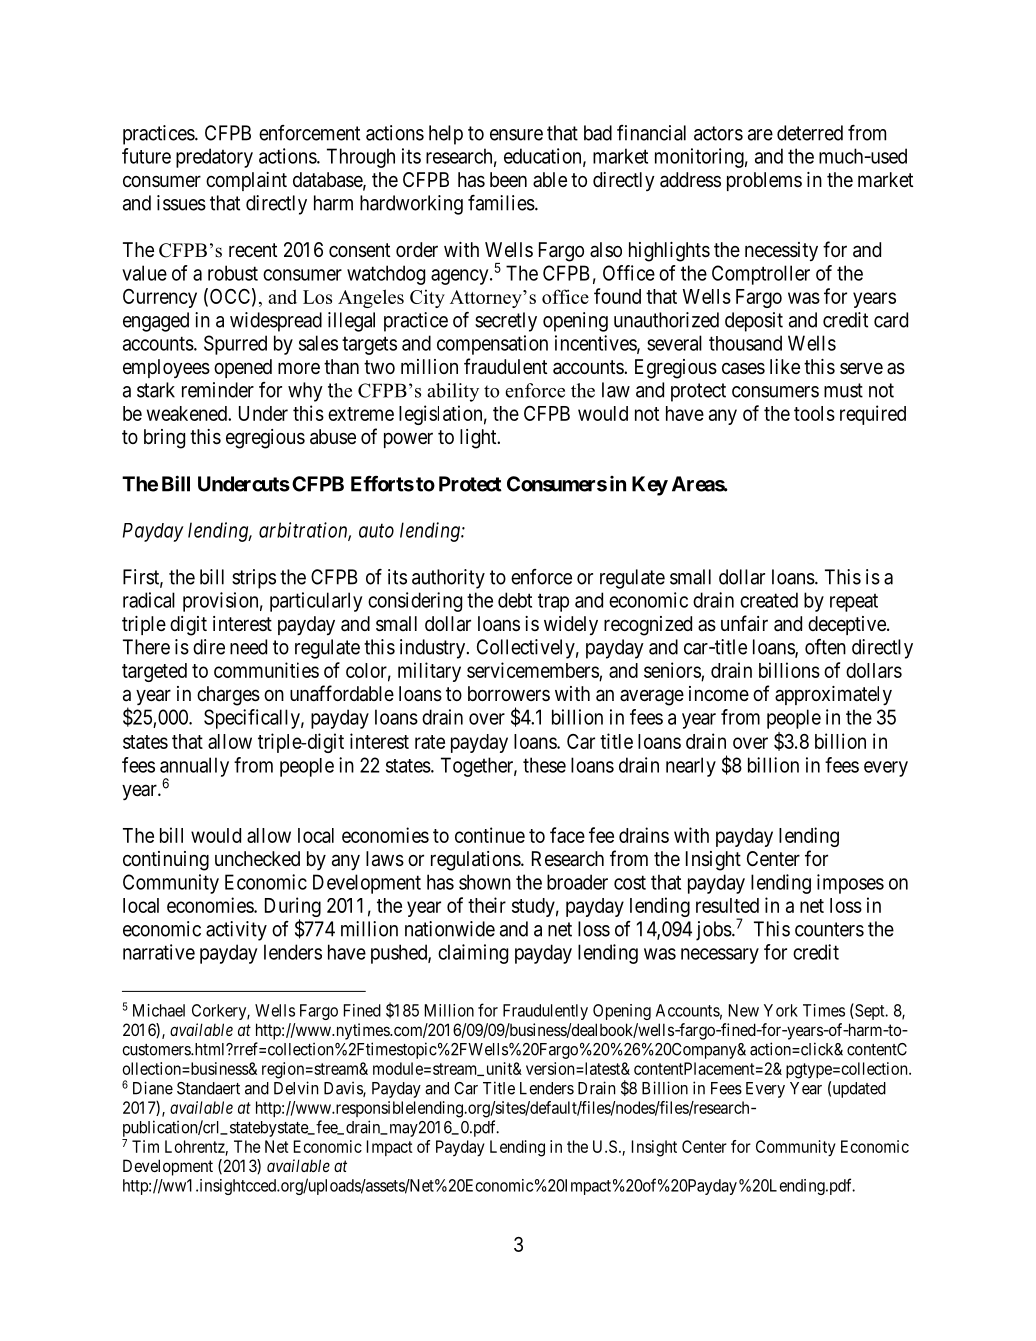 Image resolution: width=1036 pixels, height=1341 pixels. What do you see at coordinates (850, 884) in the screenshot?
I see `imposes` at bounding box center [850, 884].
